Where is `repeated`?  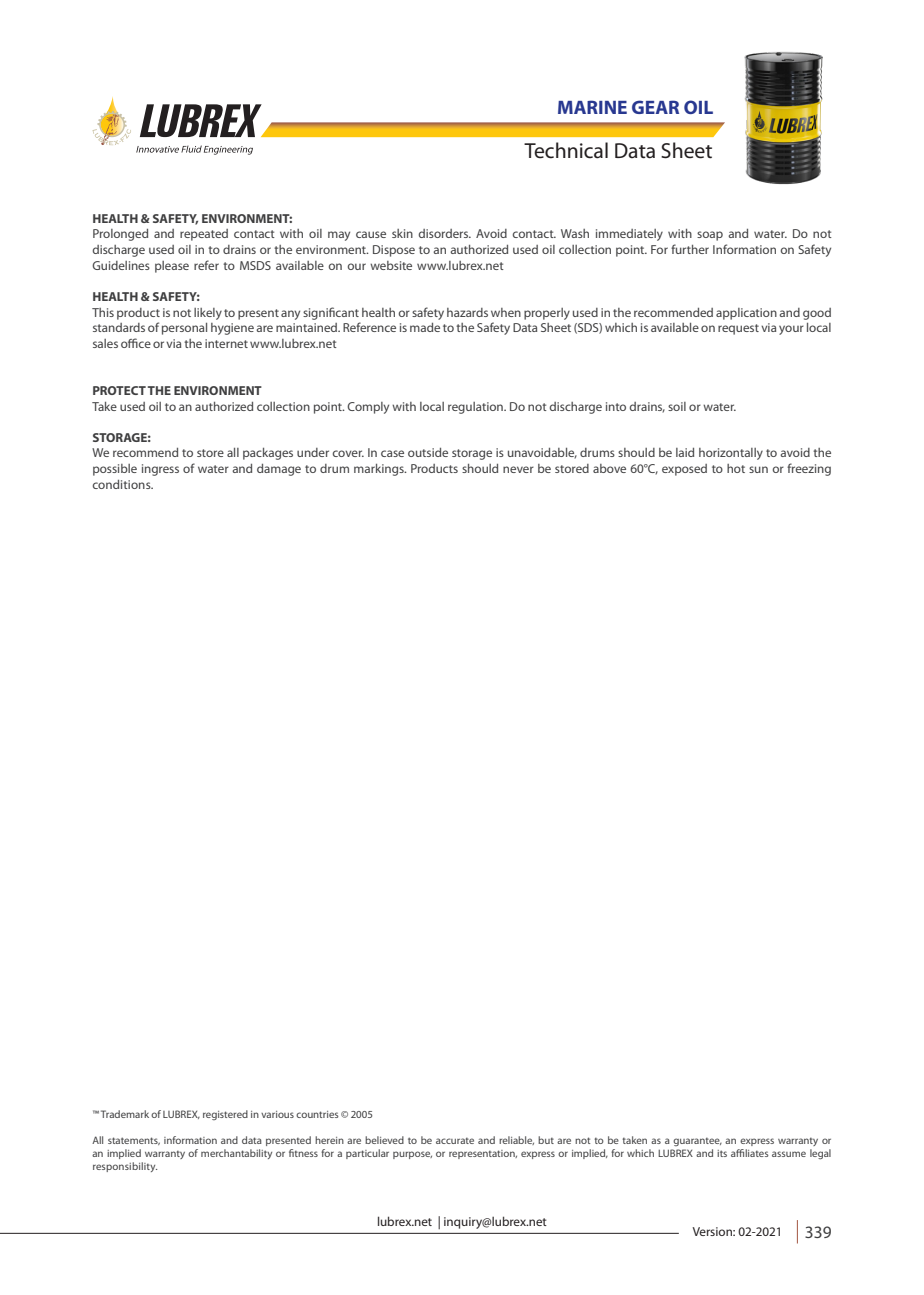 repeated is located at coordinates (204, 235).
